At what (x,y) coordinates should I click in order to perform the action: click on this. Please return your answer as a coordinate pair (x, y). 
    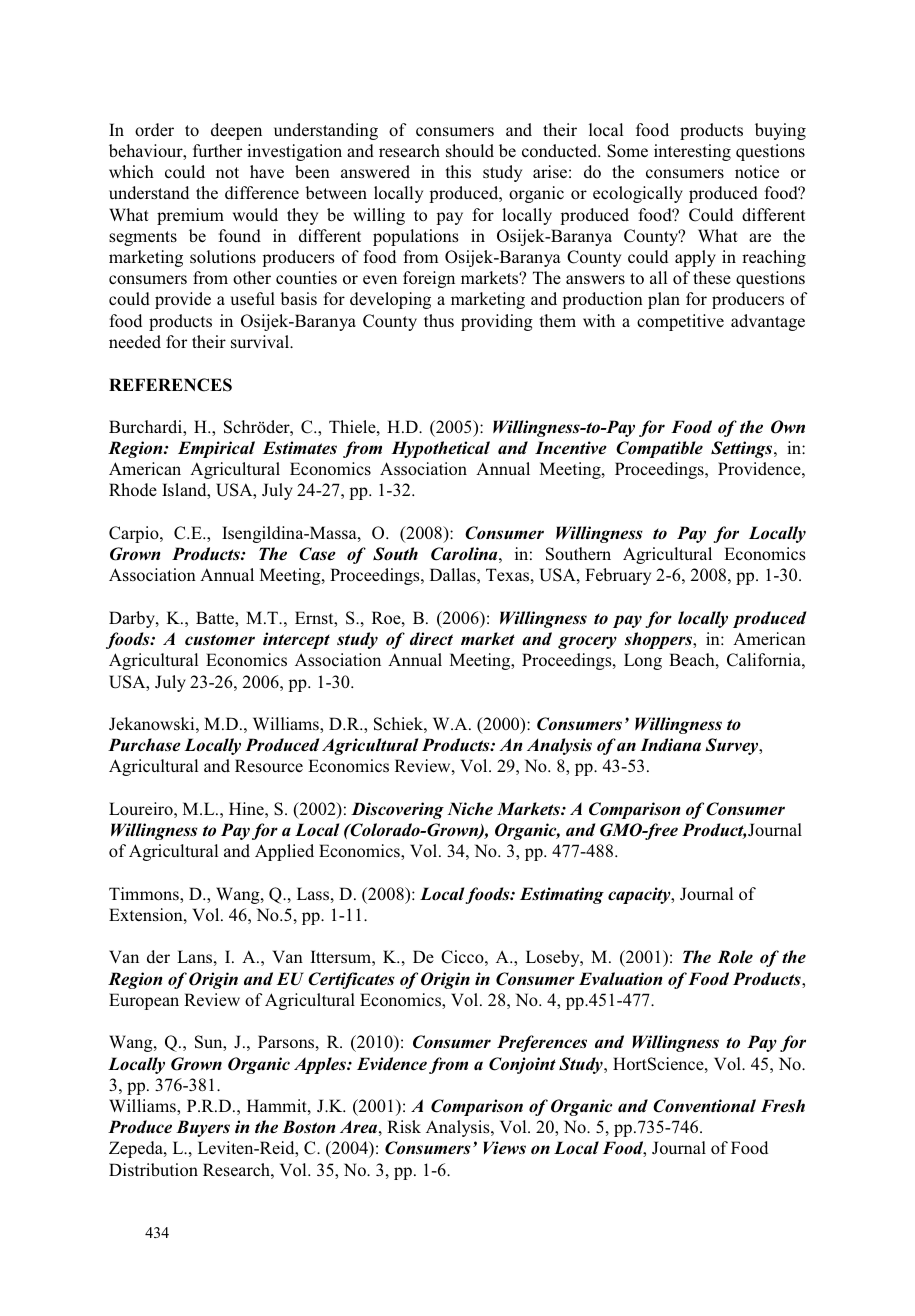
    Looking at the image, I should click on (458, 171).
